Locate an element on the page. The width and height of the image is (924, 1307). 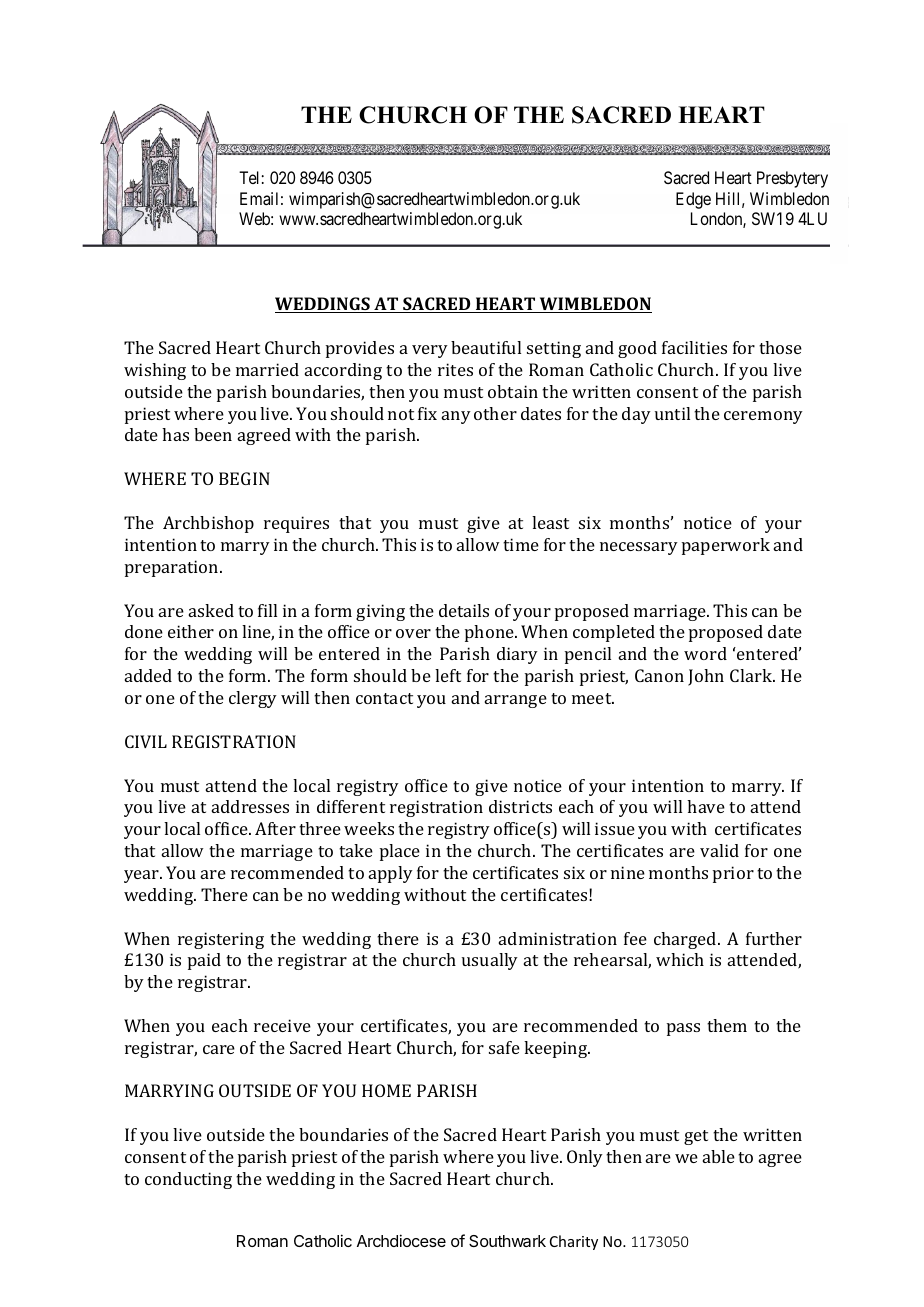
usually is located at coordinates (490, 961).
